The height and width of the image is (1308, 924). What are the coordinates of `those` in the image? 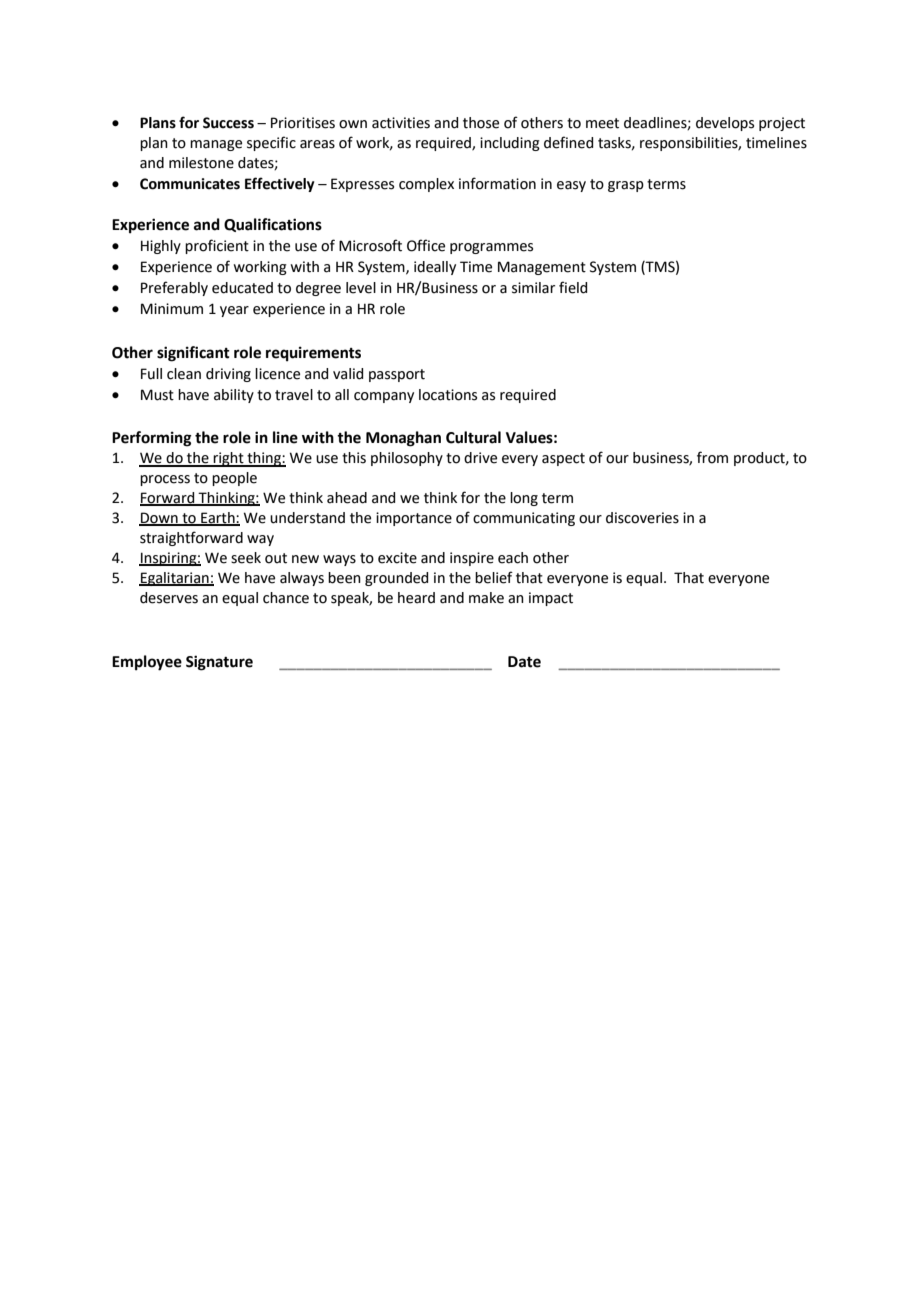 It's located at (481, 123).
